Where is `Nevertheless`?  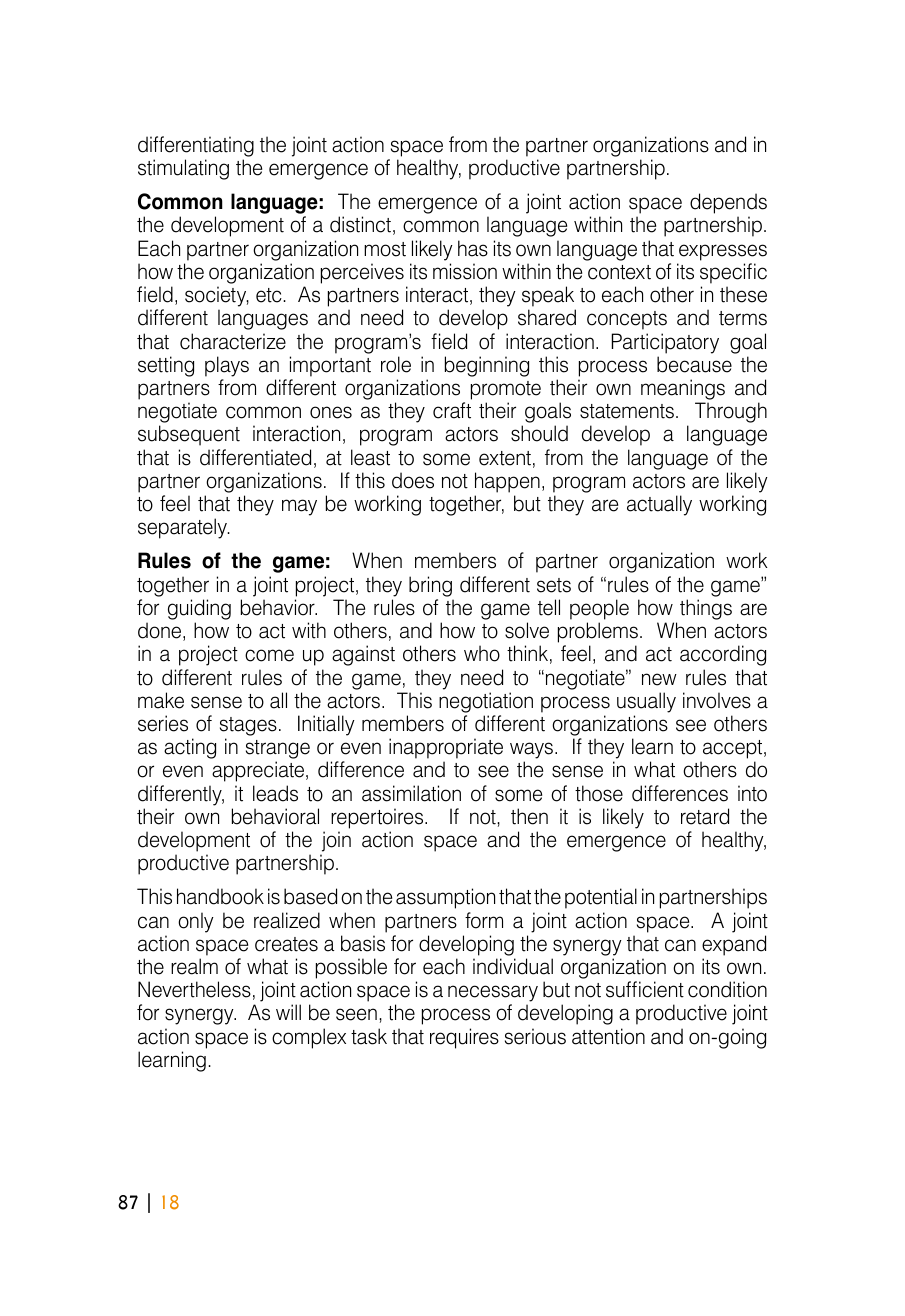 Nevertheless is located at coordinates (194, 989).
